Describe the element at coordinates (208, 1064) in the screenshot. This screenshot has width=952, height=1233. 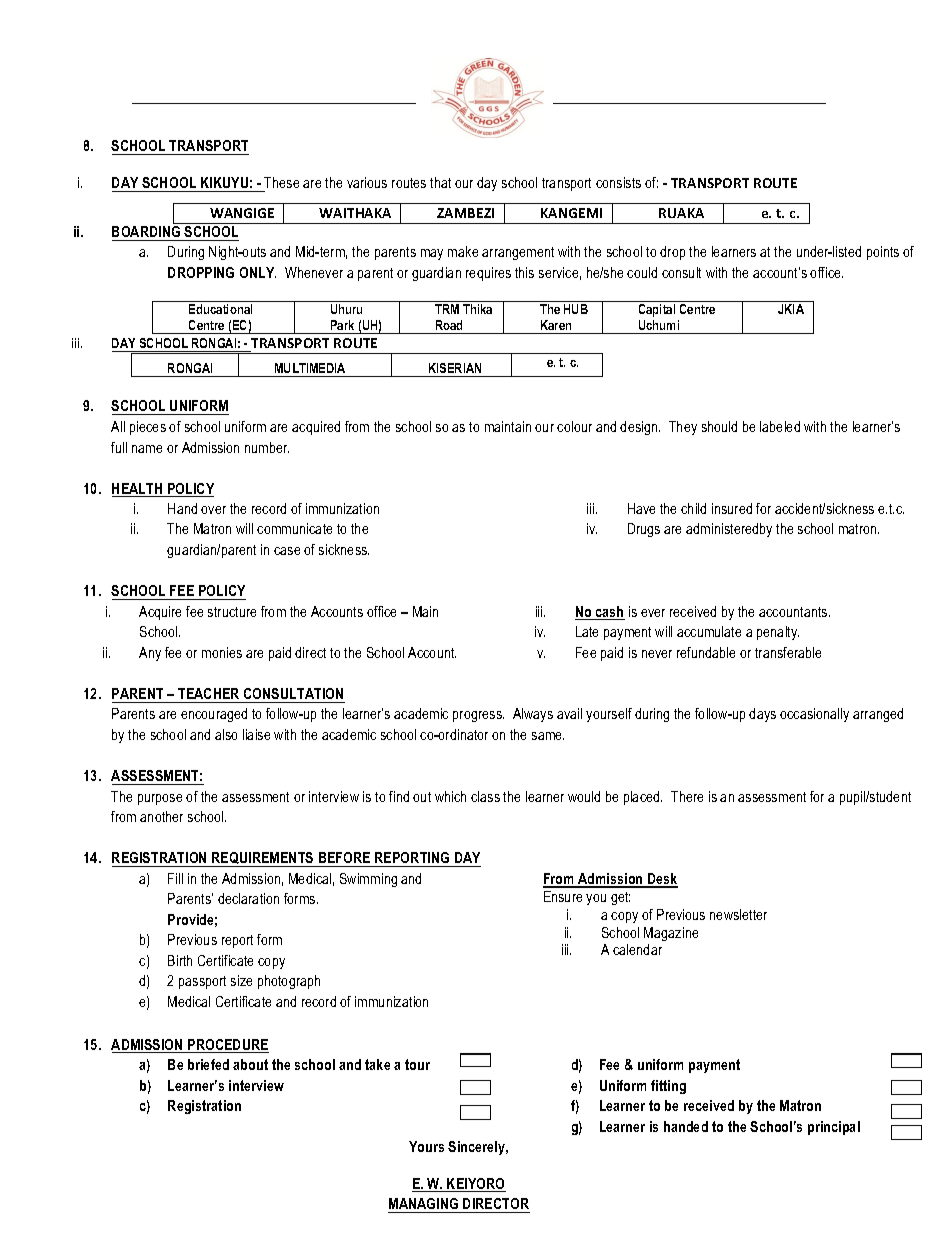
I see `briefed` at that location.
